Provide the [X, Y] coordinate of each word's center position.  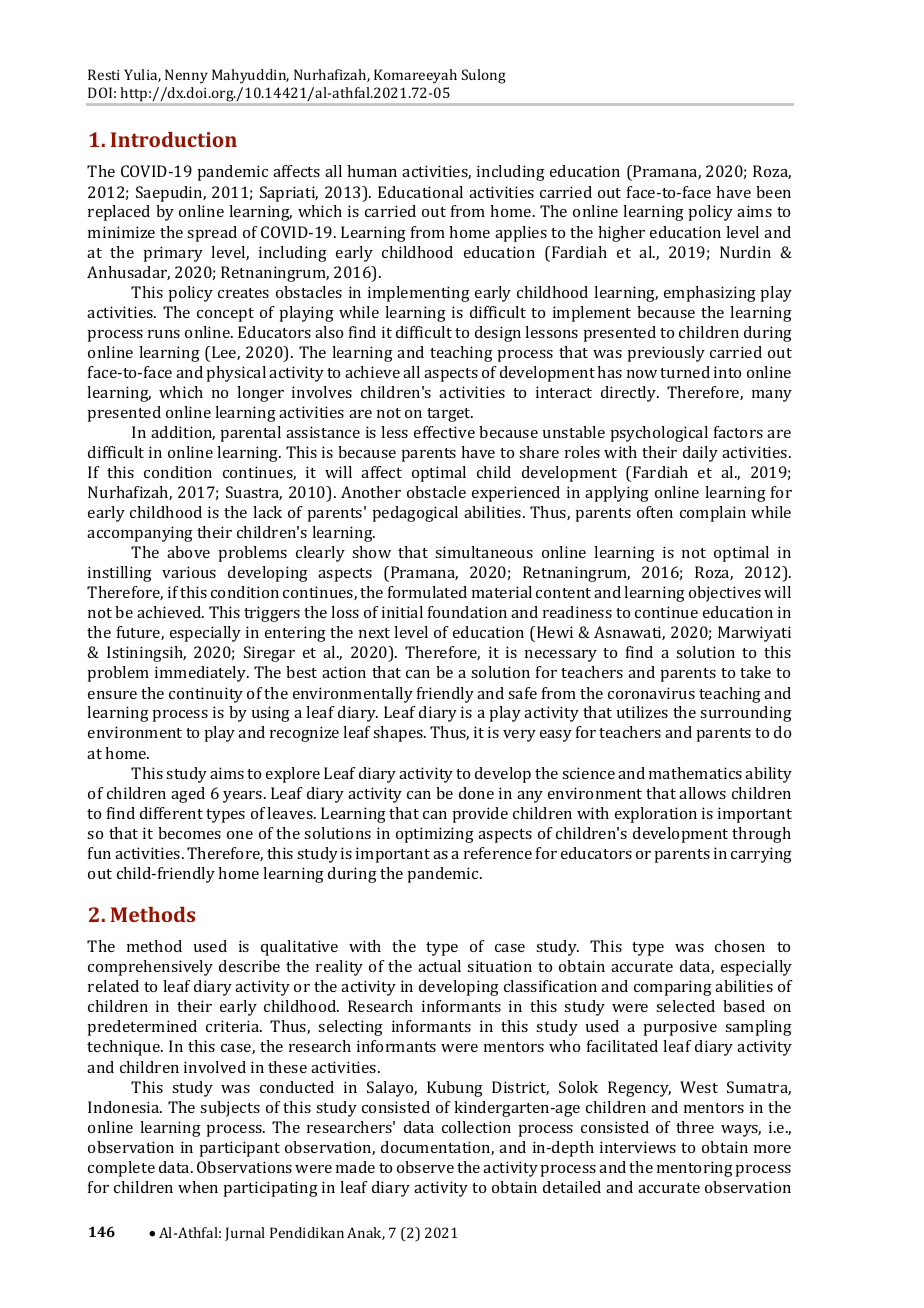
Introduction [174, 139]
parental [250, 434]
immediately [202, 674]
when [198, 1187]
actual [439, 966]
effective [444, 432]
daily [700, 454]
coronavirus [651, 693]
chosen [740, 946]
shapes [399, 734]
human [372, 171]
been [773, 192]
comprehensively [150, 968]
